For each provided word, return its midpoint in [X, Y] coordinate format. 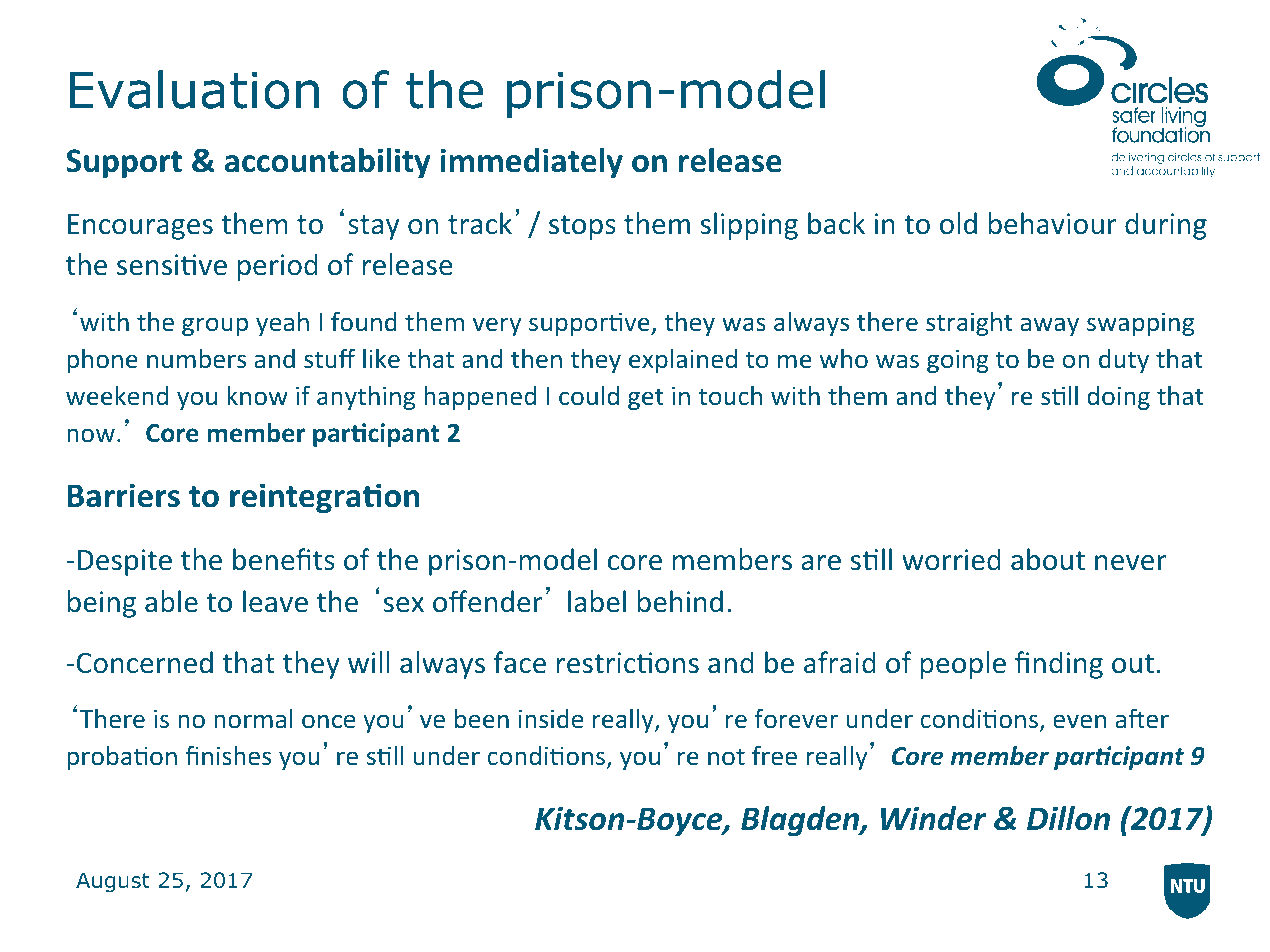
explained [683, 361]
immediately [531, 163]
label [597, 601]
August [113, 882]
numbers [196, 358]
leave [275, 601]
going [958, 361]
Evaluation [194, 89]
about [1048, 559]
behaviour [1053, 223]
